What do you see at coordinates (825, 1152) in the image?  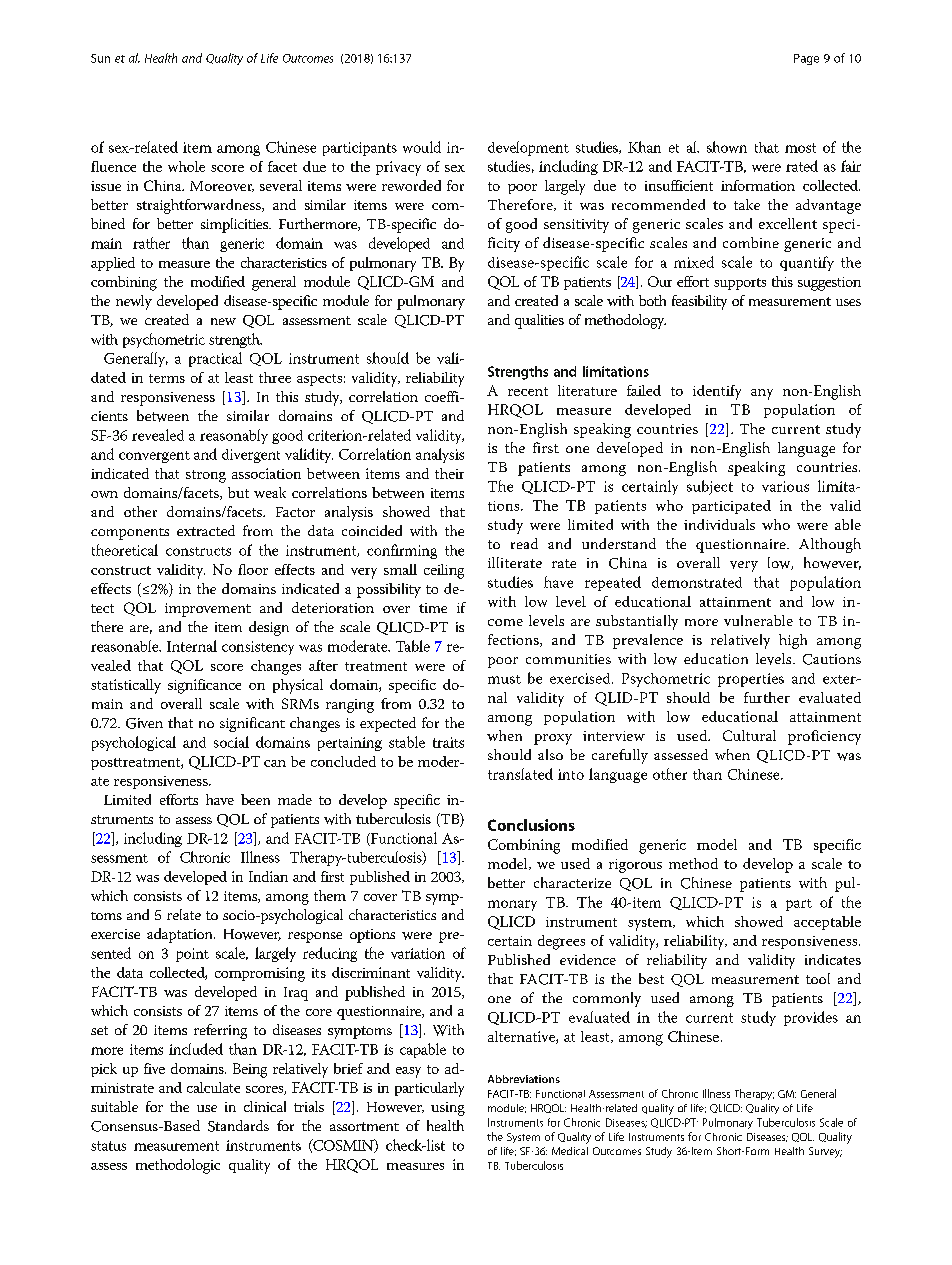 I see `Survey` at bounding box center [825, 1152].
